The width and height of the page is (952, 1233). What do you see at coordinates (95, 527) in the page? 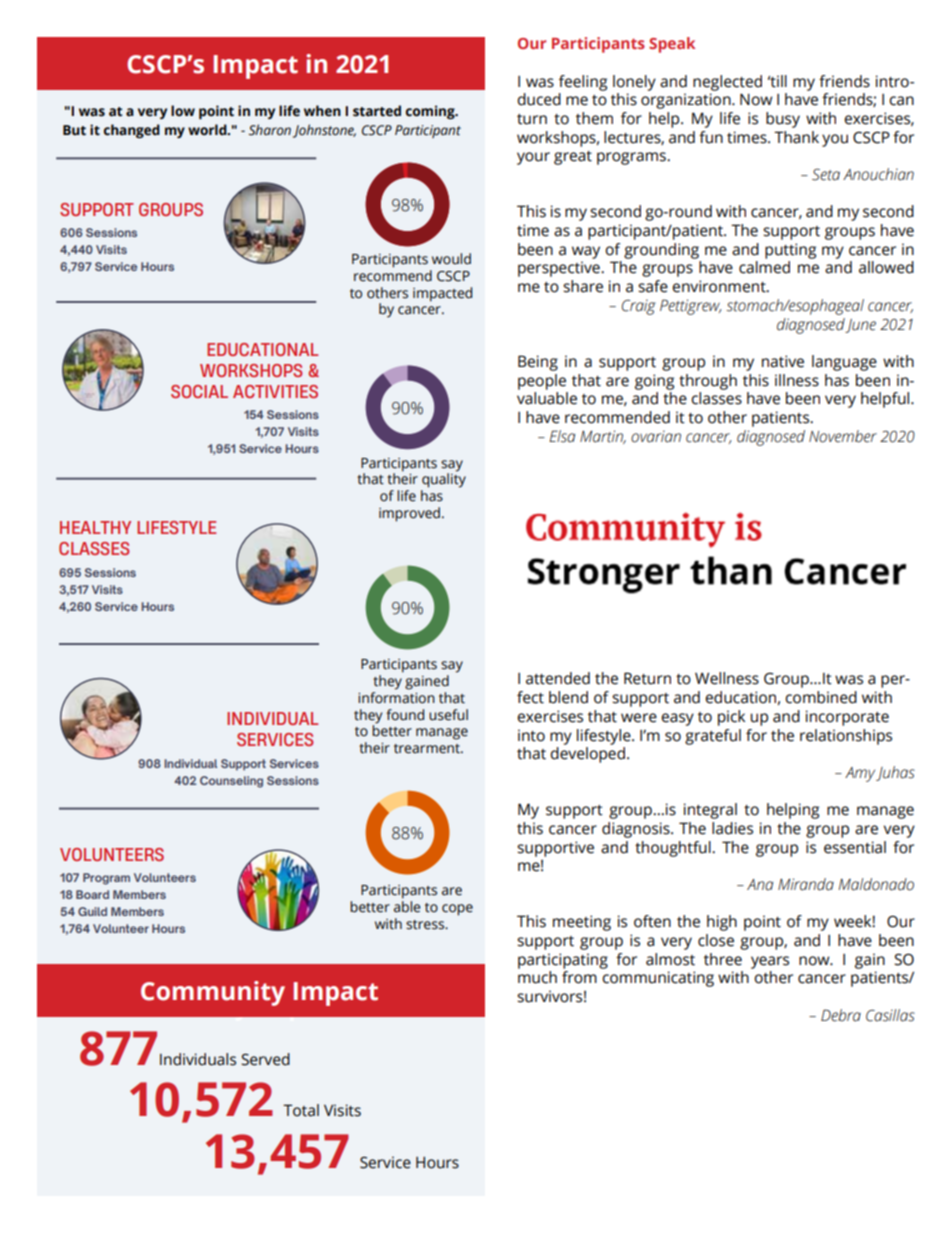
I see `HEALTHY` at bounding box center [95, 527].
